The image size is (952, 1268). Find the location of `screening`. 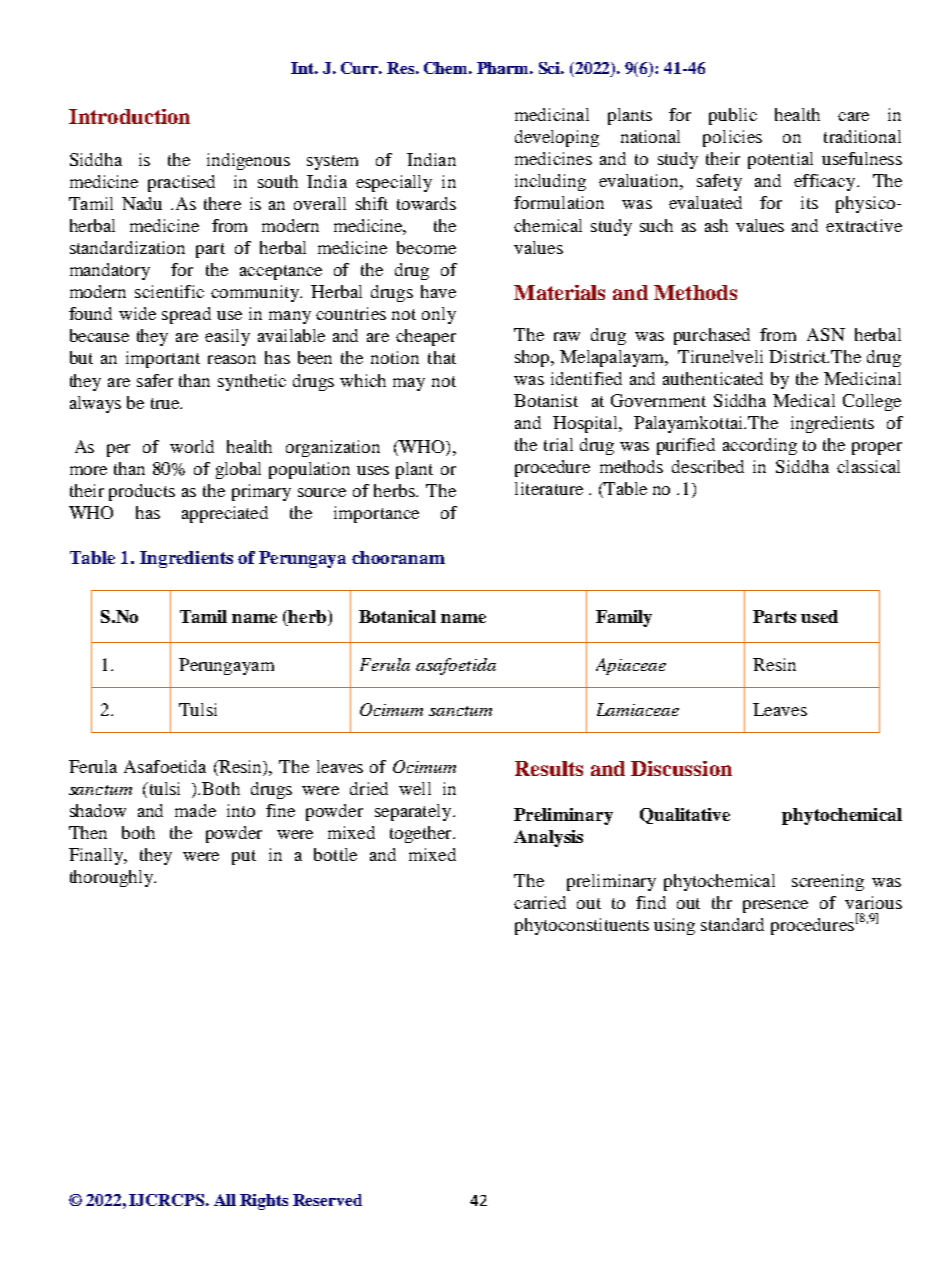

screening is located at coordinates (828, 882).
